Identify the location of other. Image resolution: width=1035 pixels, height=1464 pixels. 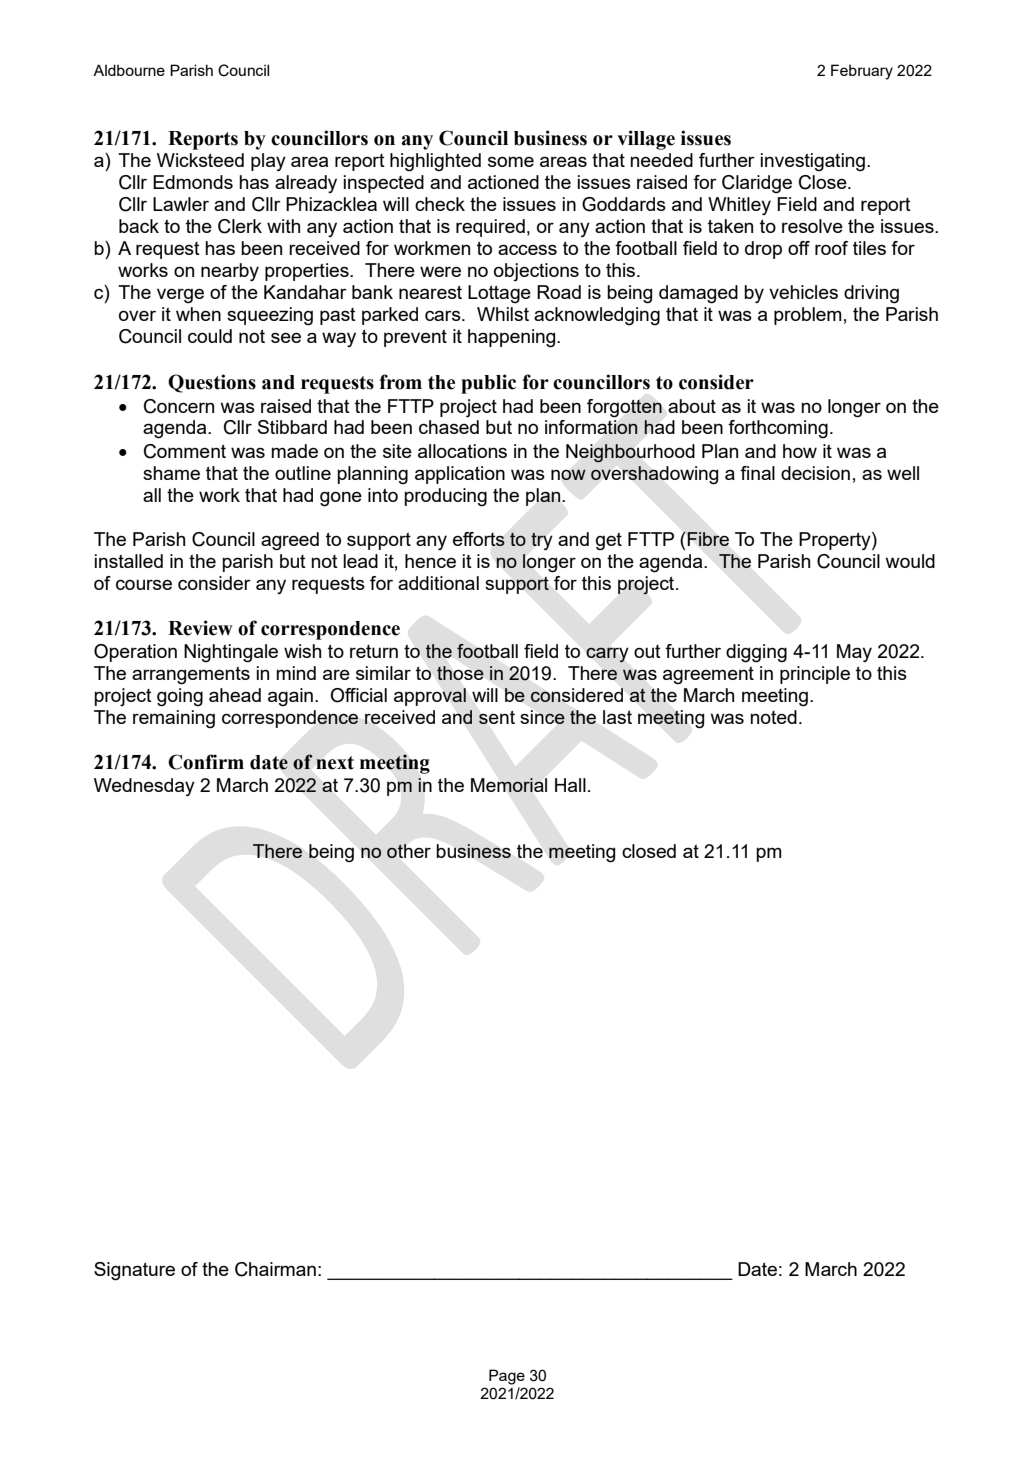
(409, 851).
